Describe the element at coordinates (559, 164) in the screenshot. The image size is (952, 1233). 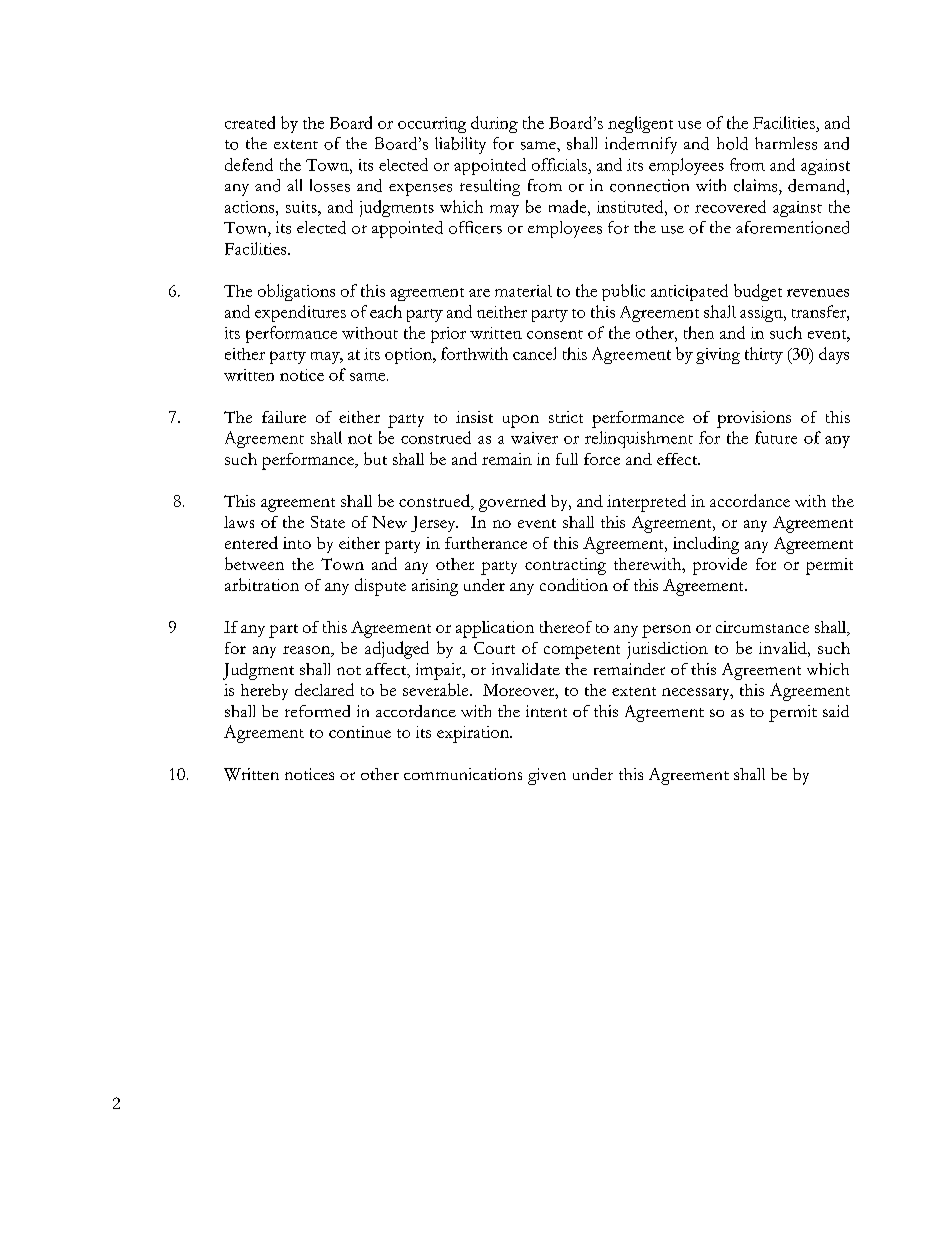
I see `officials` at that location.
